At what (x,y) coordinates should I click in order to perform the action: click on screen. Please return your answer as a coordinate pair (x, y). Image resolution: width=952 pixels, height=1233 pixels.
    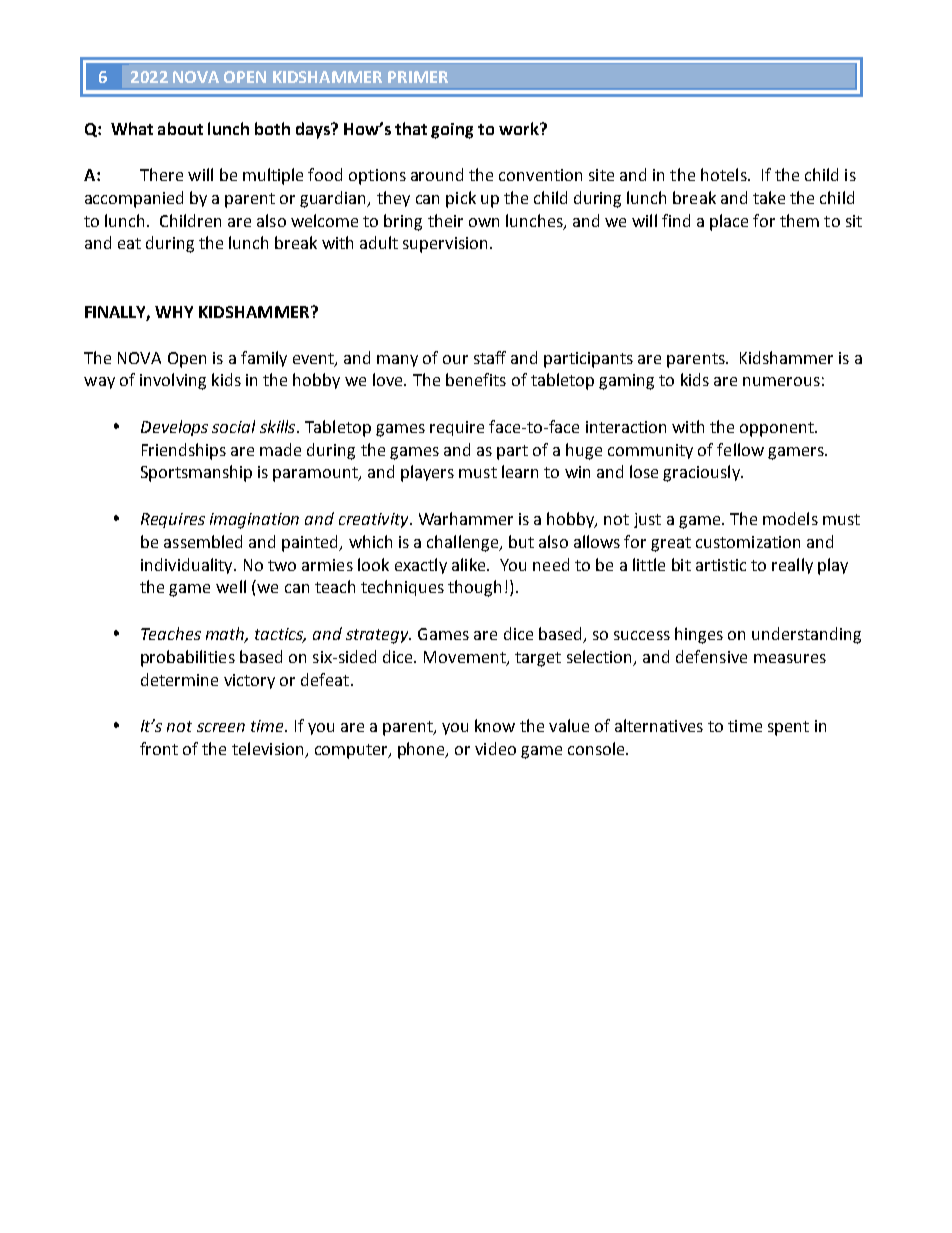
    Looking at the image, I should click on (221, 727).
